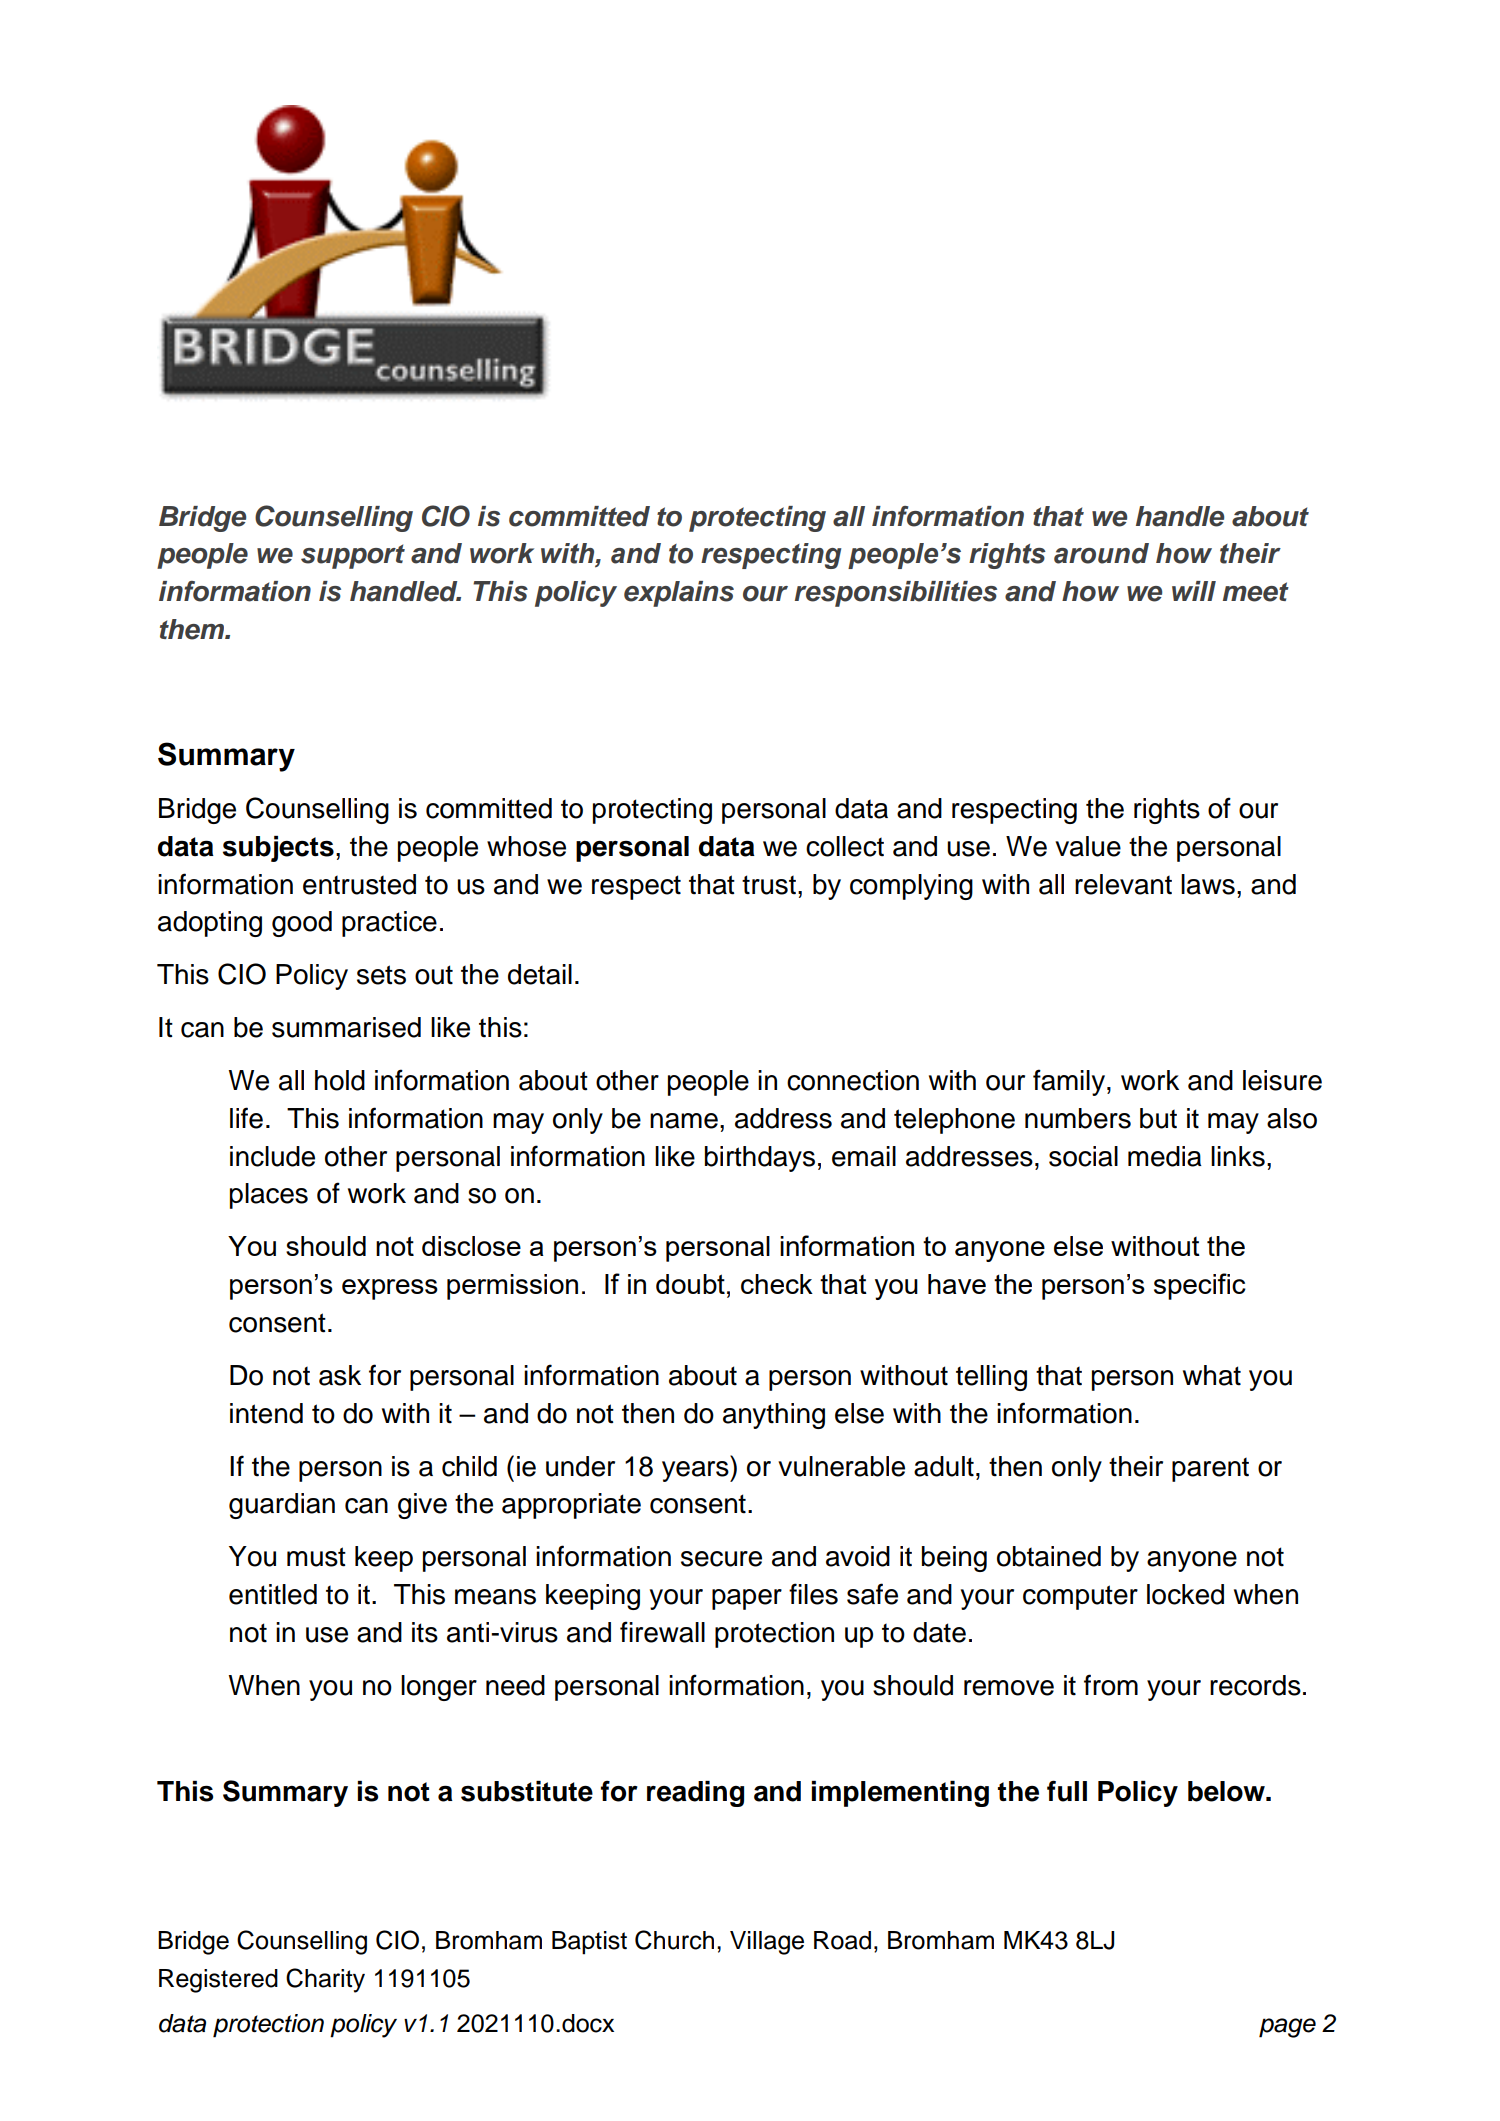 Image resolution: width=1500 pixels, height=2121 pixels. I want to click on hold, so click(340, 1080).
